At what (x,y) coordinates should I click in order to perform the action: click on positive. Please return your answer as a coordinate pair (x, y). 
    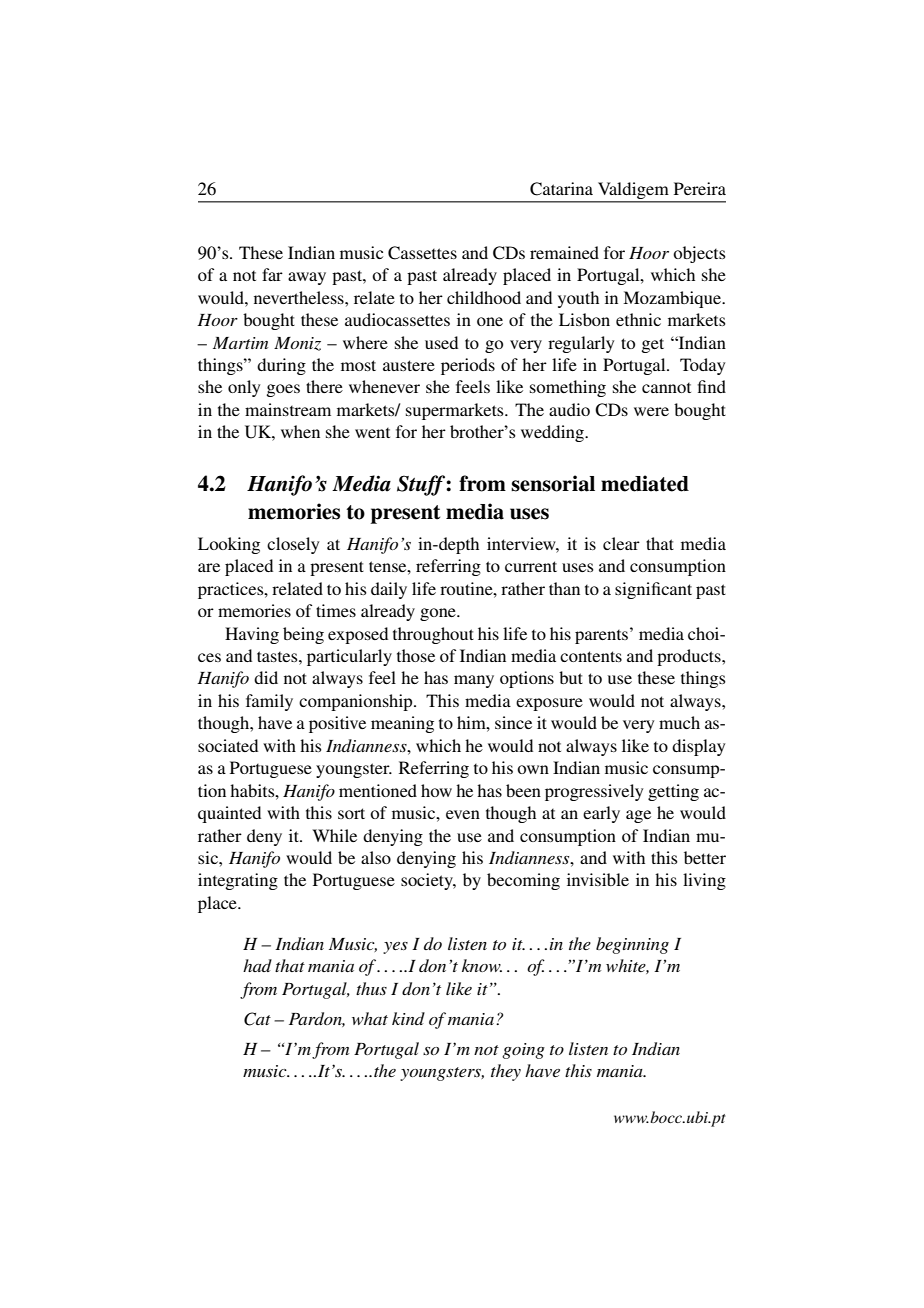
    Looking at the image, I should click on (337, 724).
